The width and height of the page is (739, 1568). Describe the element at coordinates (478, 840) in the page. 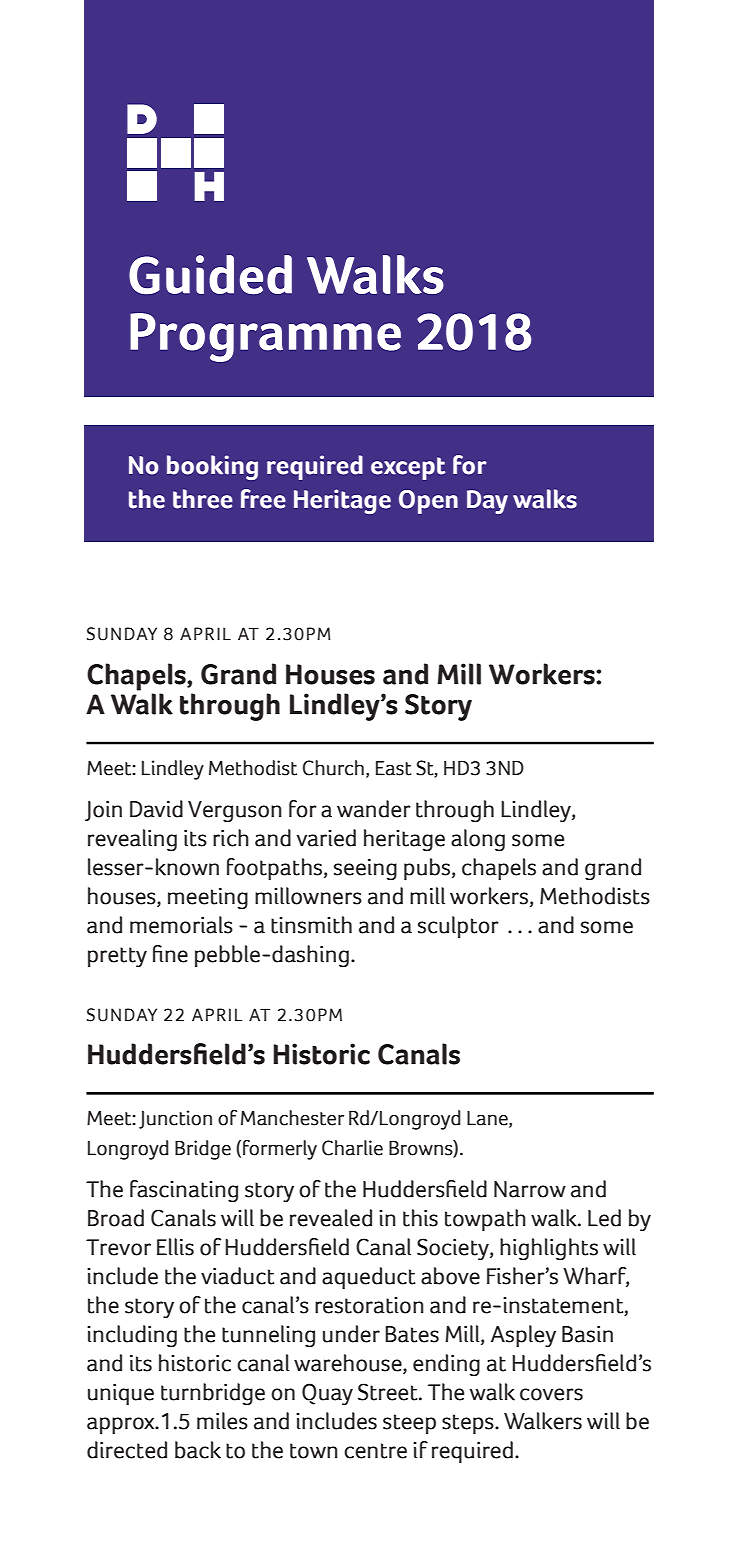

I see `along` at that location.
